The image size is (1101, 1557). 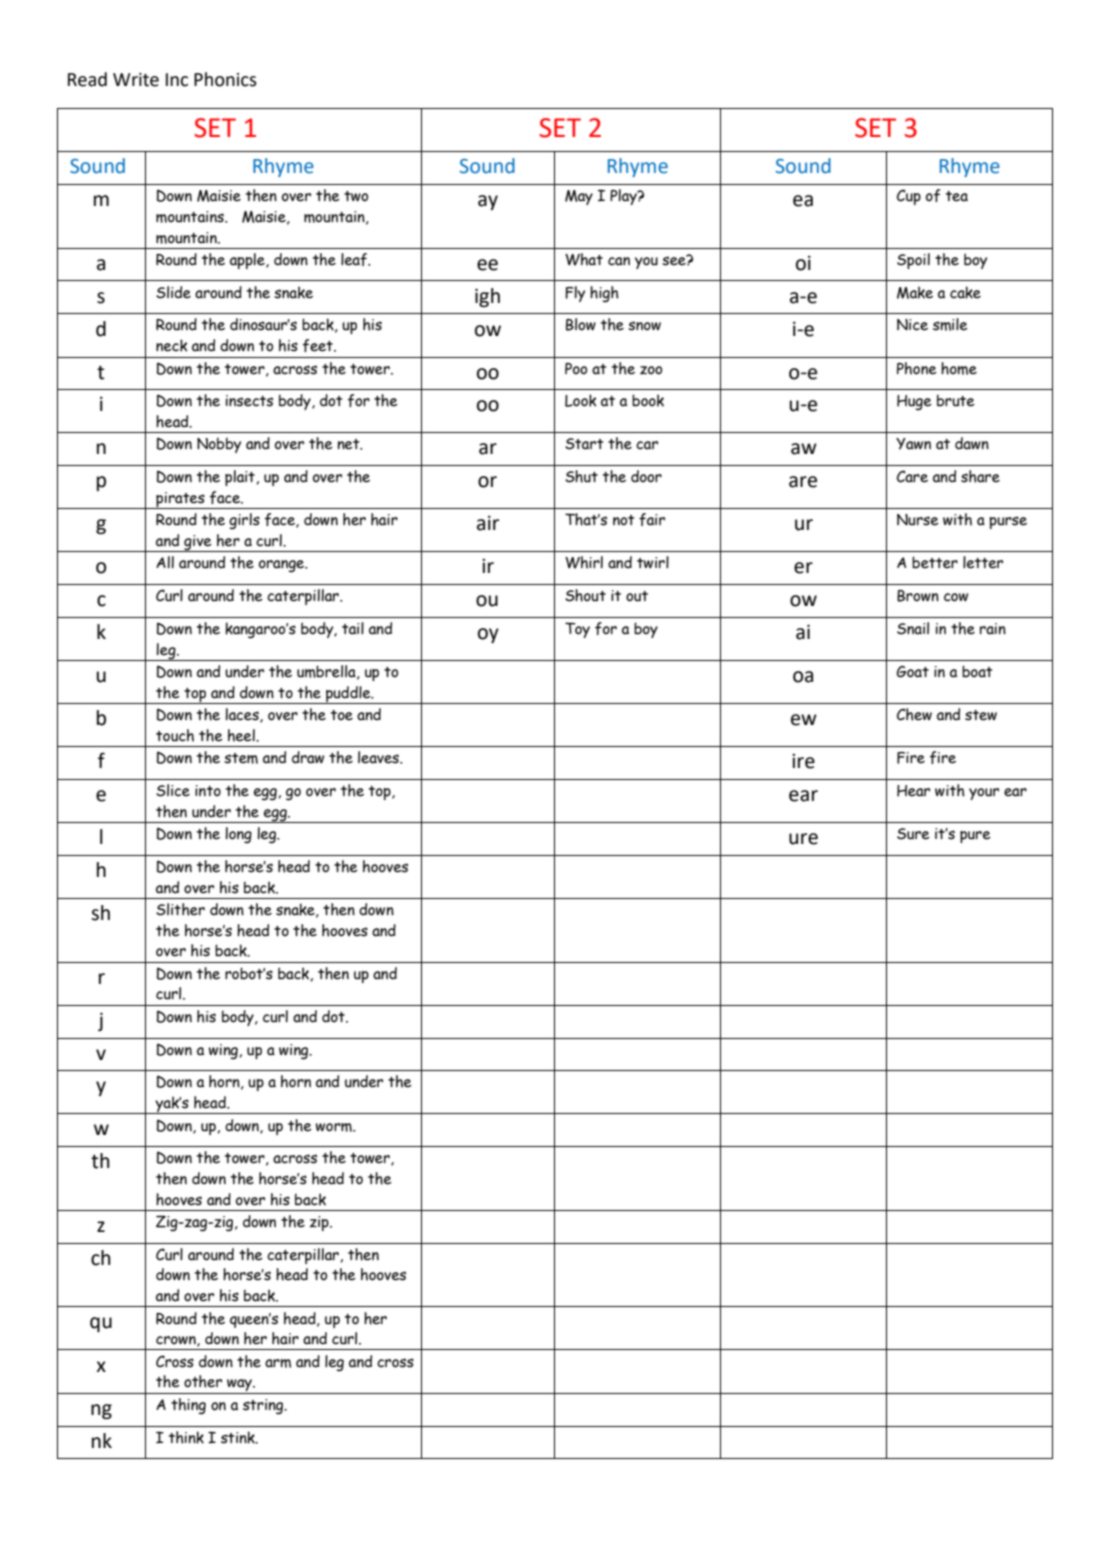 I want to click on Slither, so click(x=180, y=909).
